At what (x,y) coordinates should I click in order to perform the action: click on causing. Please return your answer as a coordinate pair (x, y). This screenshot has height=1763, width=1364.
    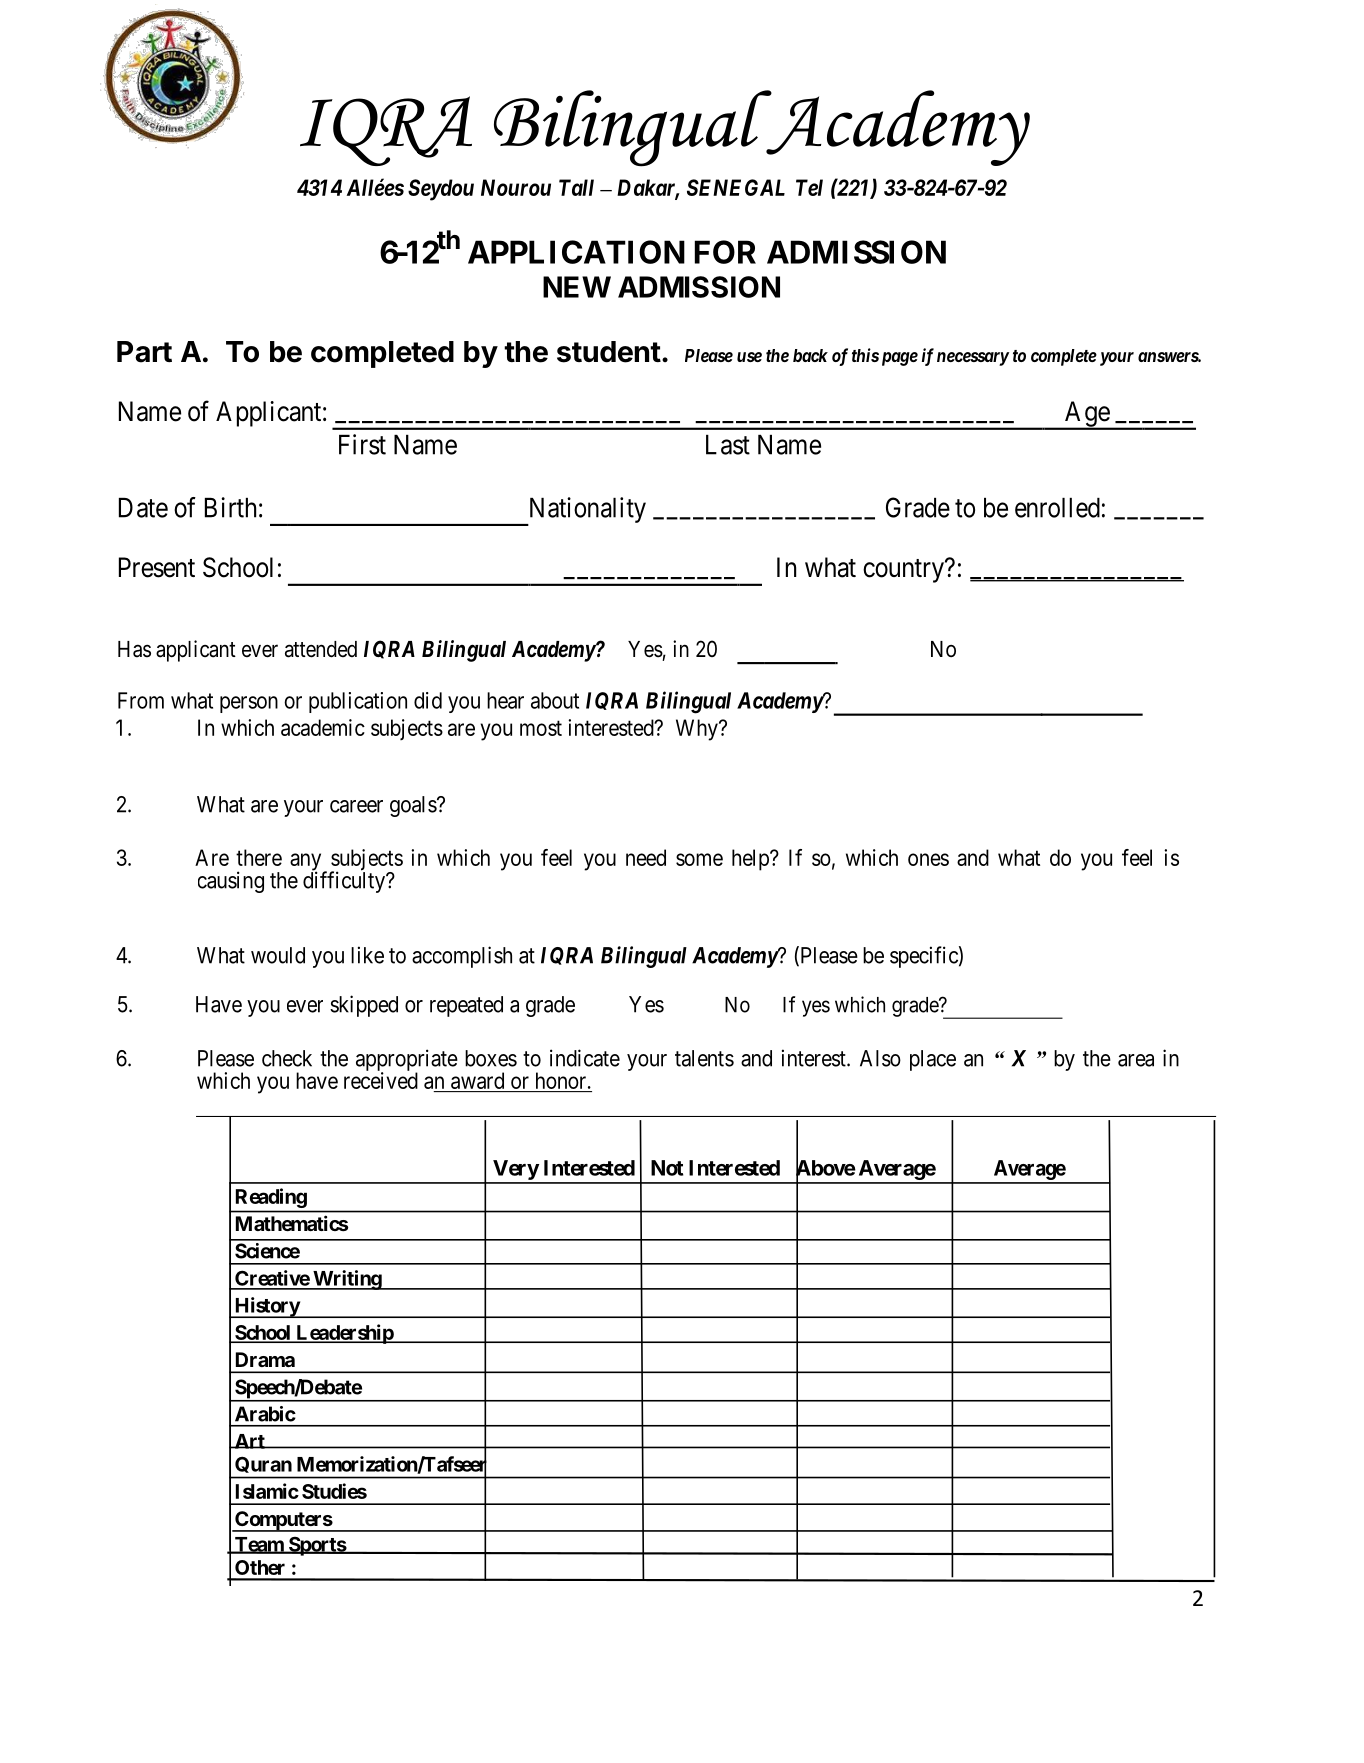
    Looking at the image, I should click on (231, 882).
